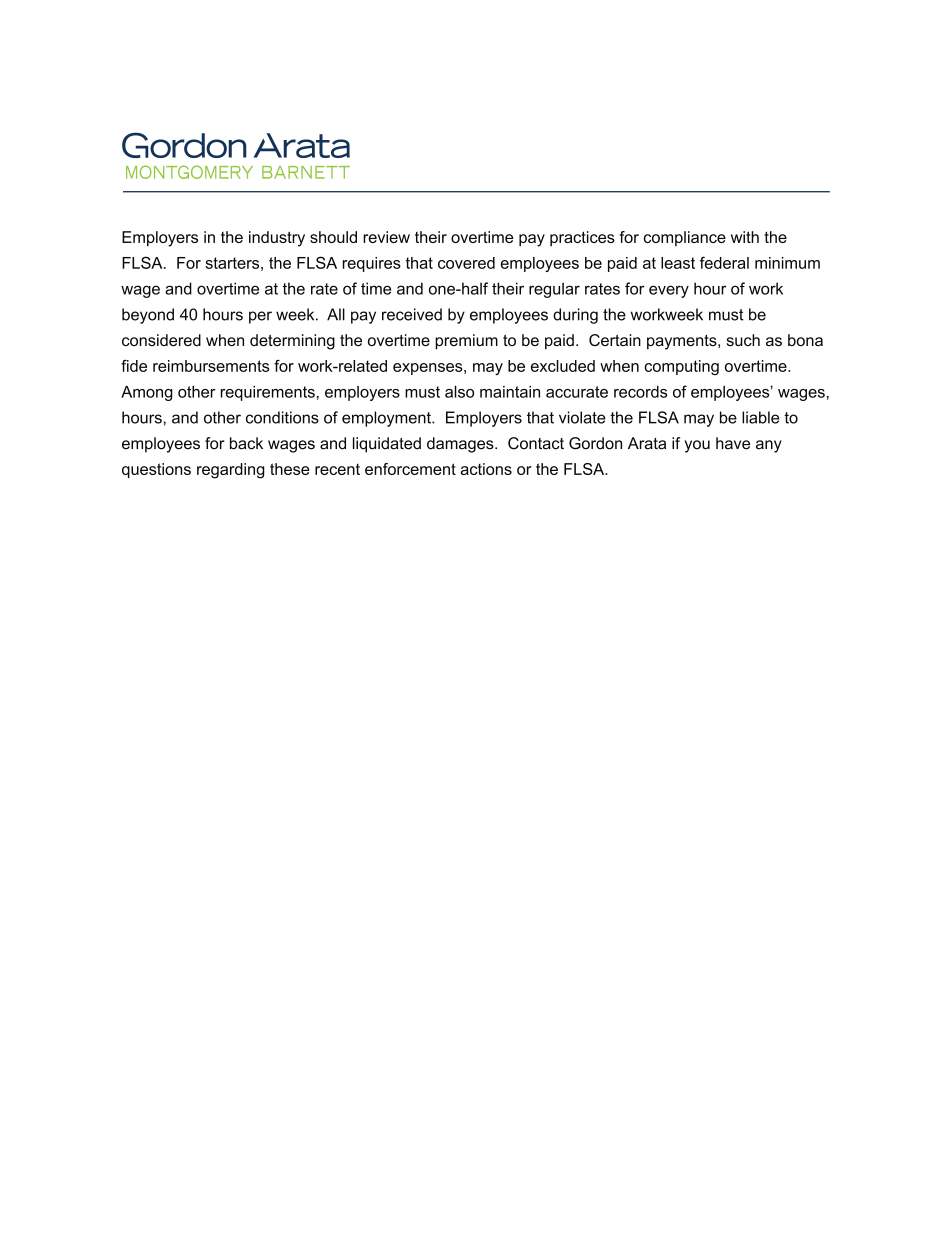 The image size is (952, 1233). What do you see at coordinates (211, 366) in the document?
I see `reimbursements` at bounding box center [211, 366].
